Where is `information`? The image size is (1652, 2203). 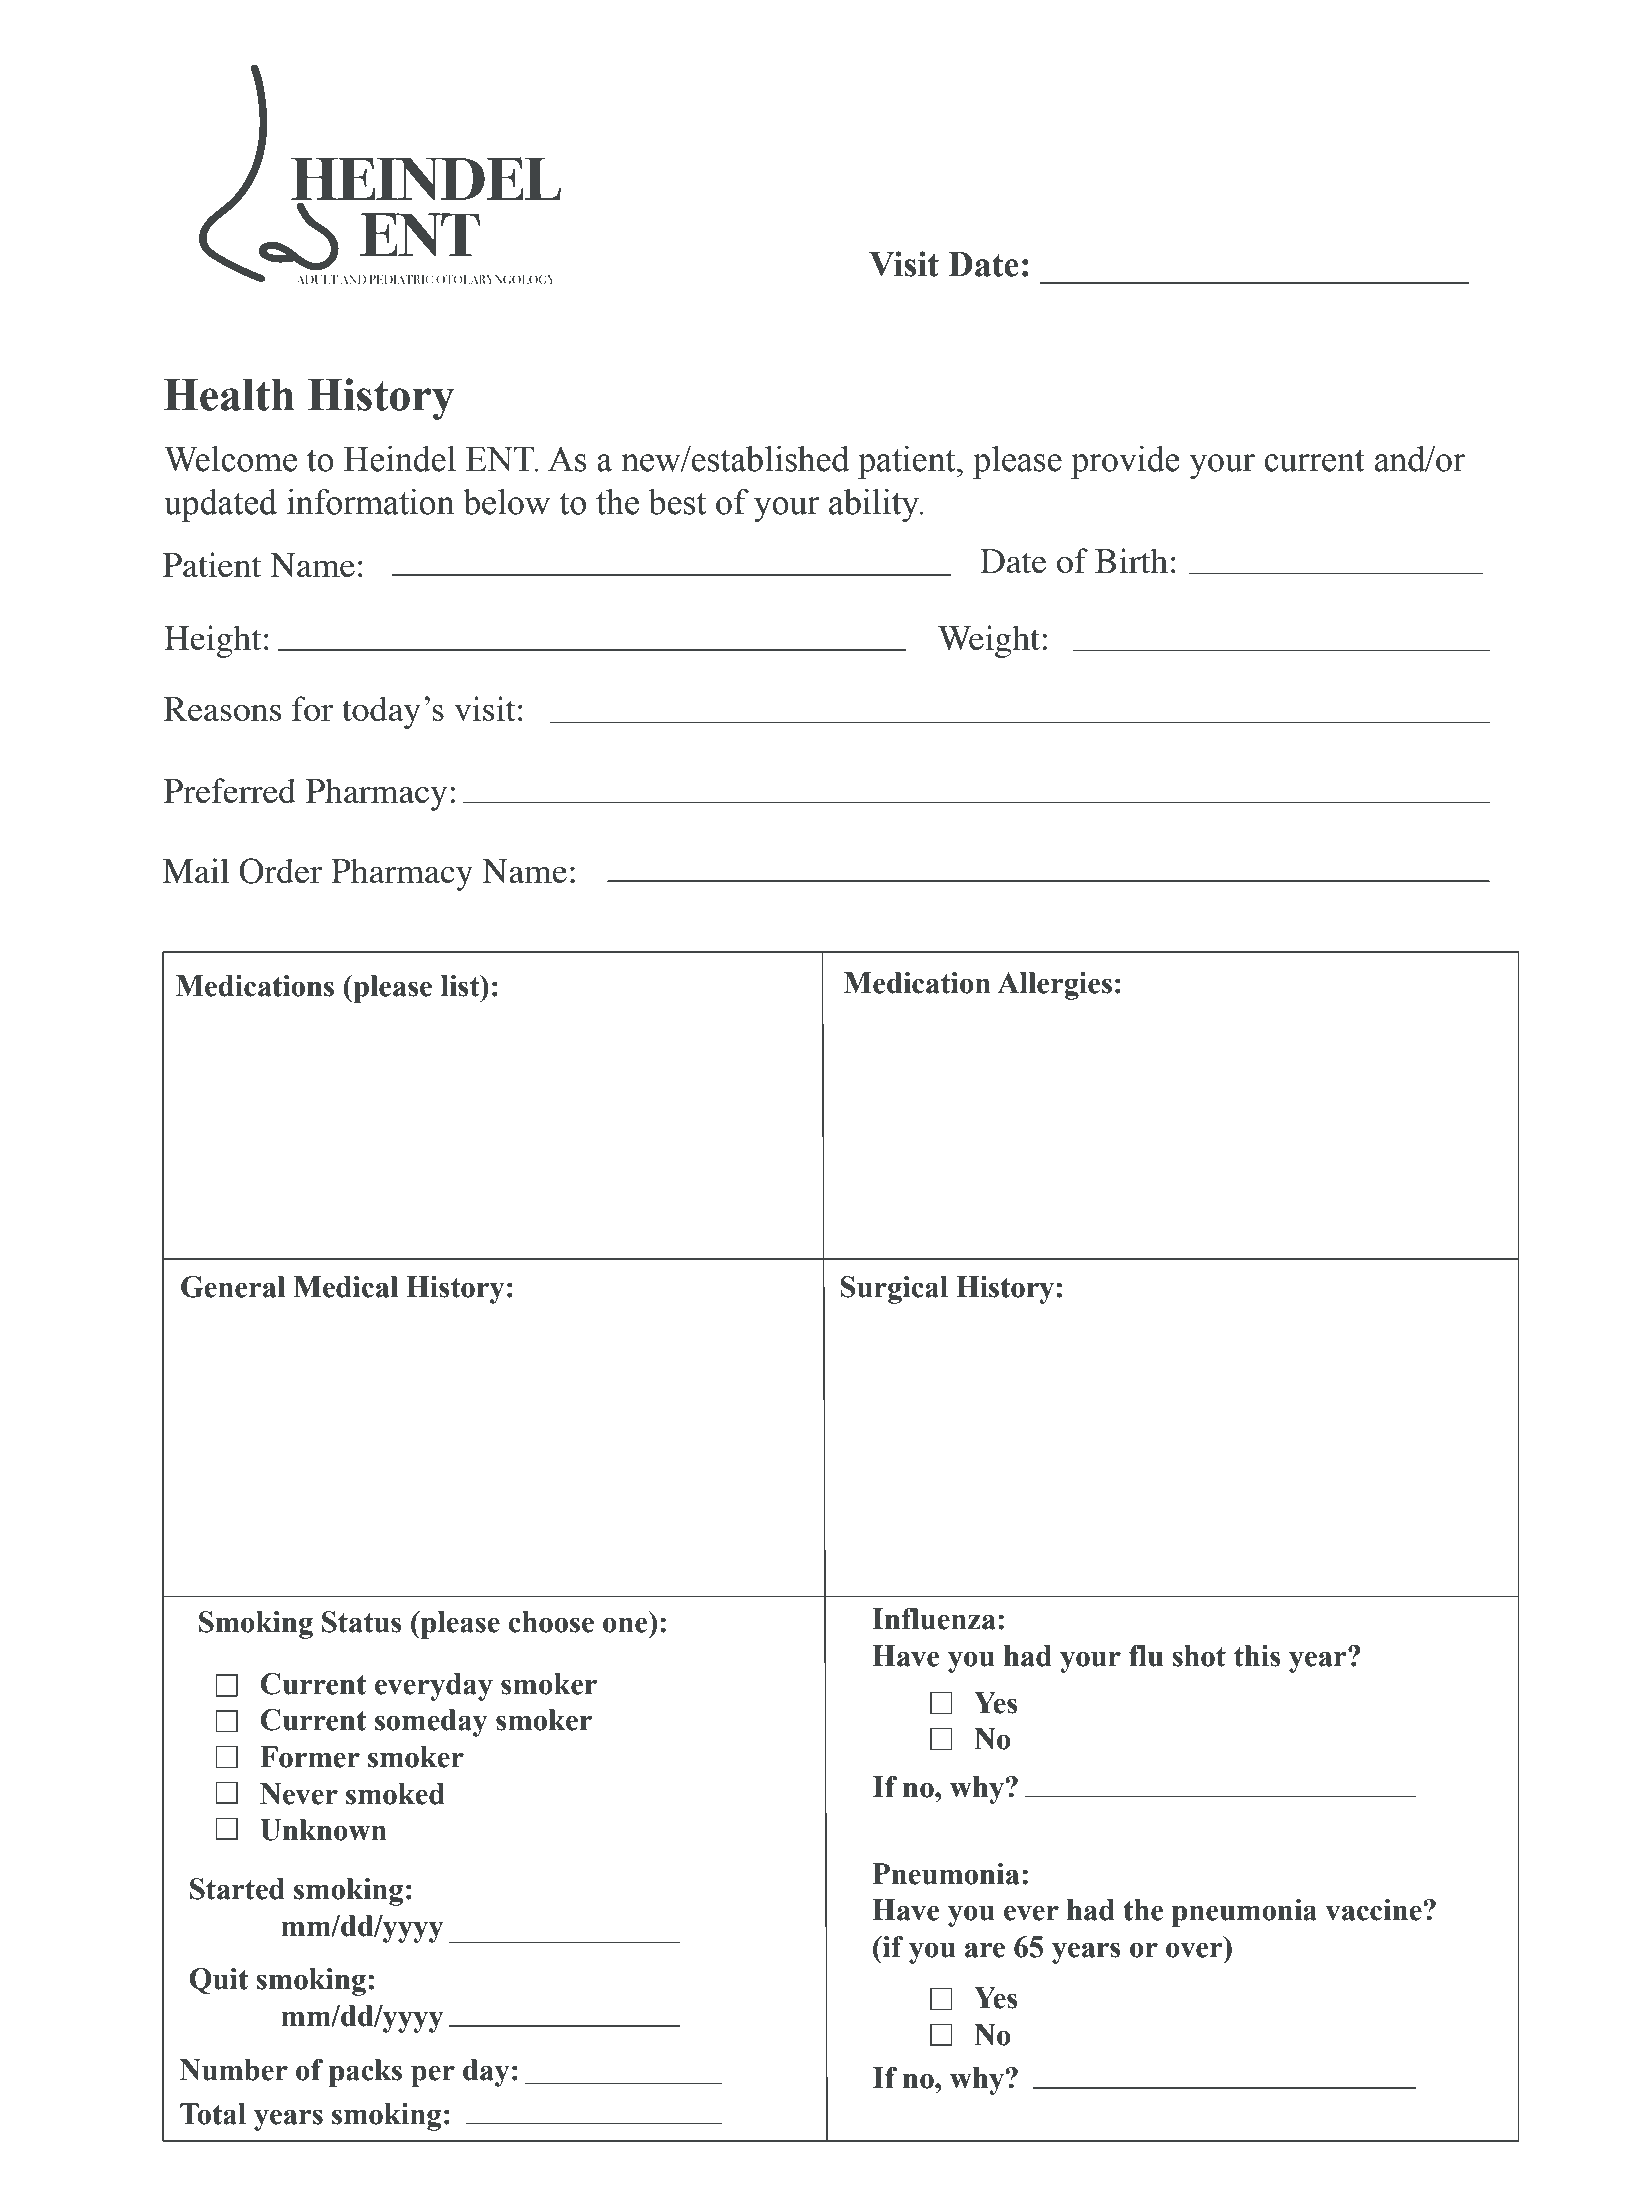
information is located at coordinates (371, 502).
